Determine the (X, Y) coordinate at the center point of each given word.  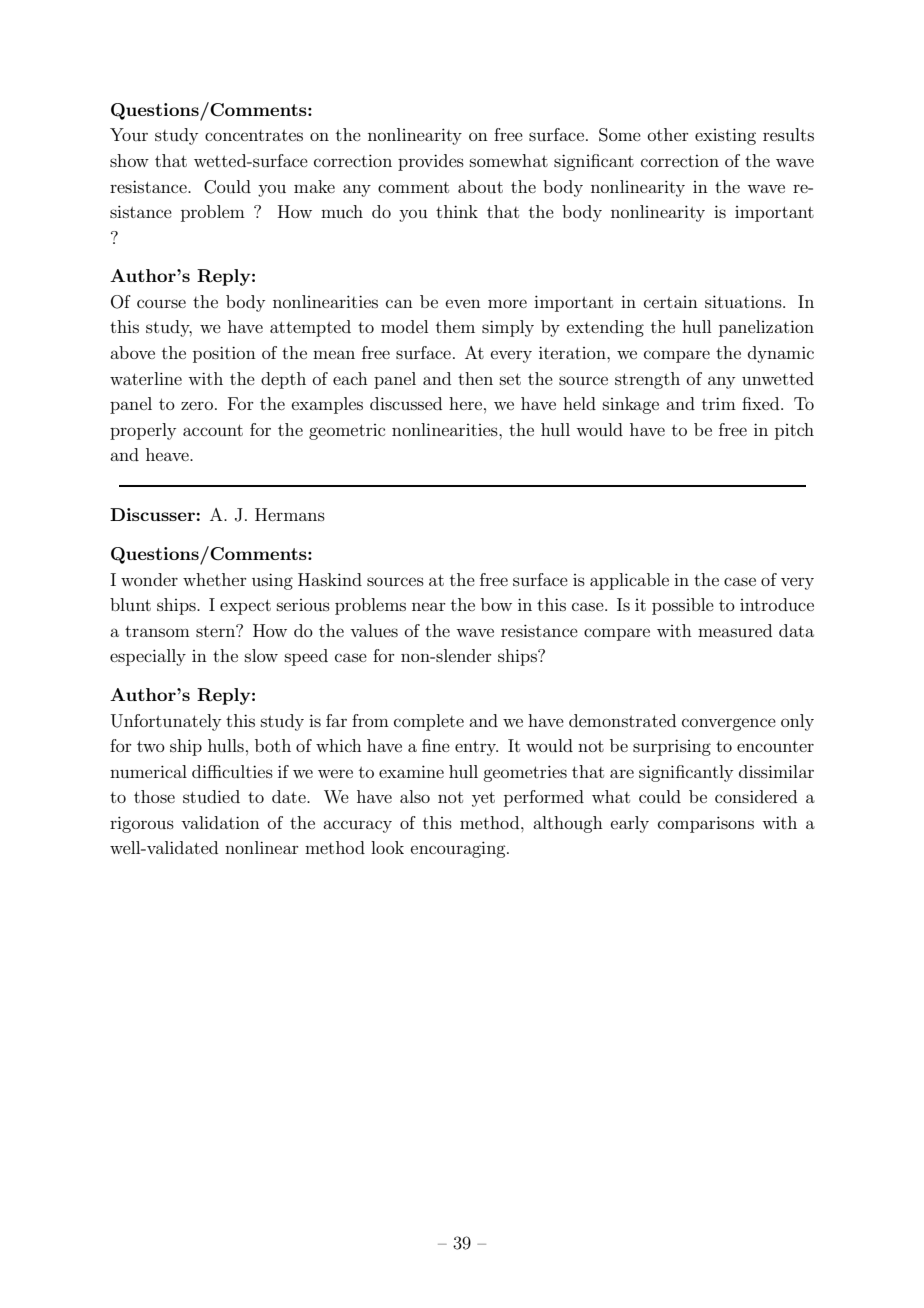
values (374, 630)
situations (744, 301)
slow (261, 655)
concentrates (254, 135)
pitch (794, 431)
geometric (347, 432)
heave (168, 454)
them (455, 326)
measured (735, 630)
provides (431, 162)
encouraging (459, 849)
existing (725, 136)
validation (220, 822)
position (224, 354)
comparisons (706, 824)
